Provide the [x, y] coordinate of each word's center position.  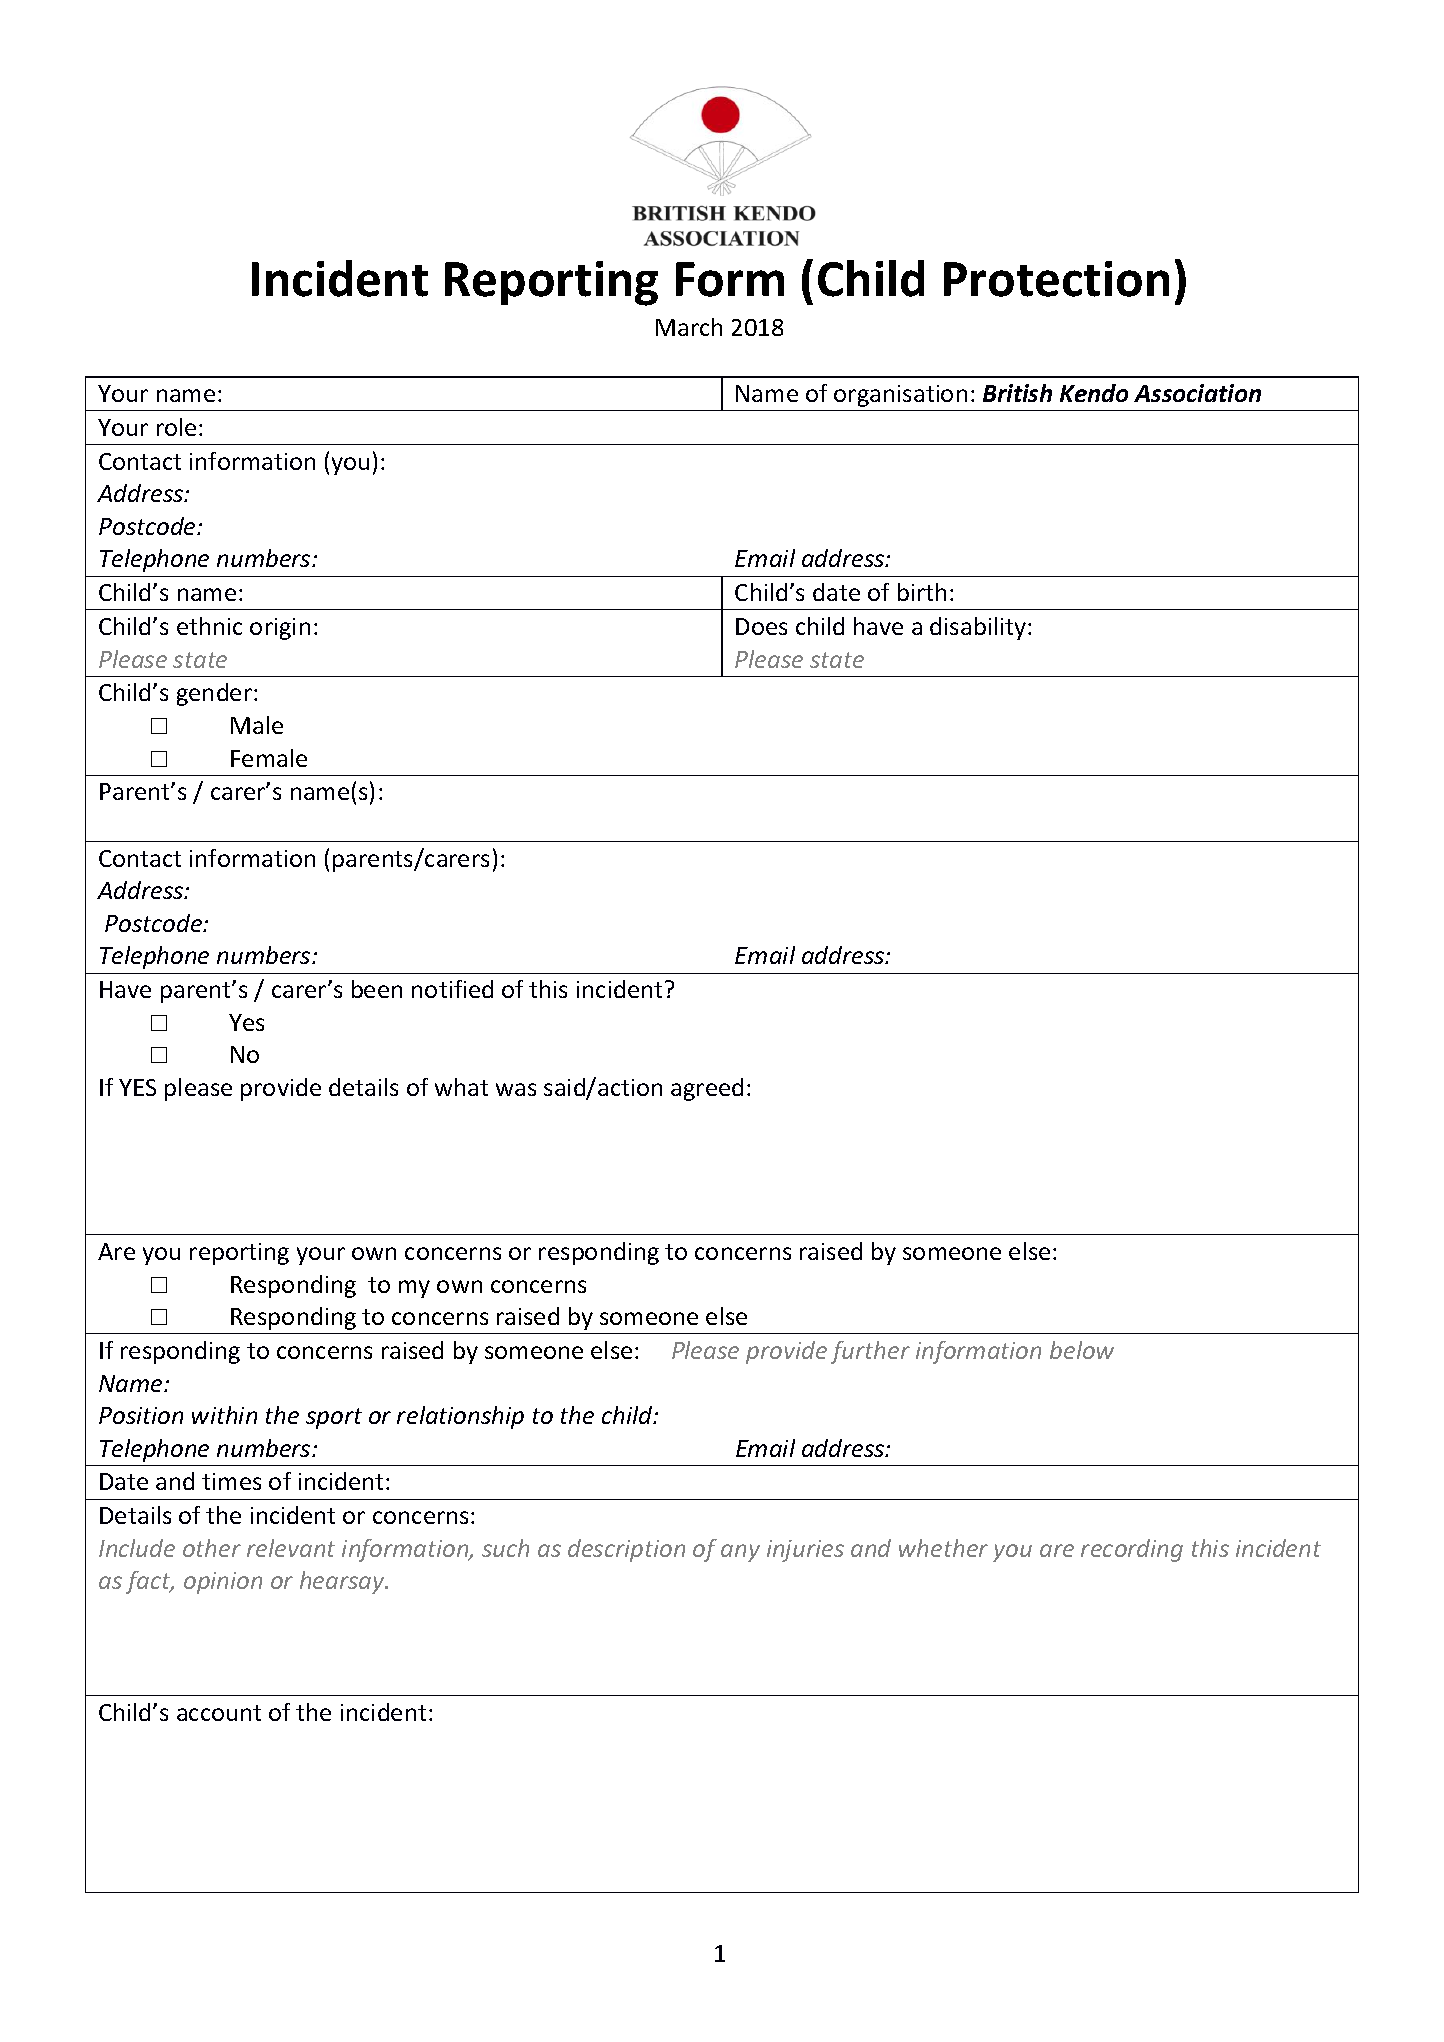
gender [216, 694]
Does [761, 626]
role [176, 427]
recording [1132, 1550]
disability [979, 628]
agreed [707, 1089]
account [219, 1713]
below [1082, 1350]
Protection [1056, 279]
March [689, 327]
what [461, 1087]
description [626, 1550]
